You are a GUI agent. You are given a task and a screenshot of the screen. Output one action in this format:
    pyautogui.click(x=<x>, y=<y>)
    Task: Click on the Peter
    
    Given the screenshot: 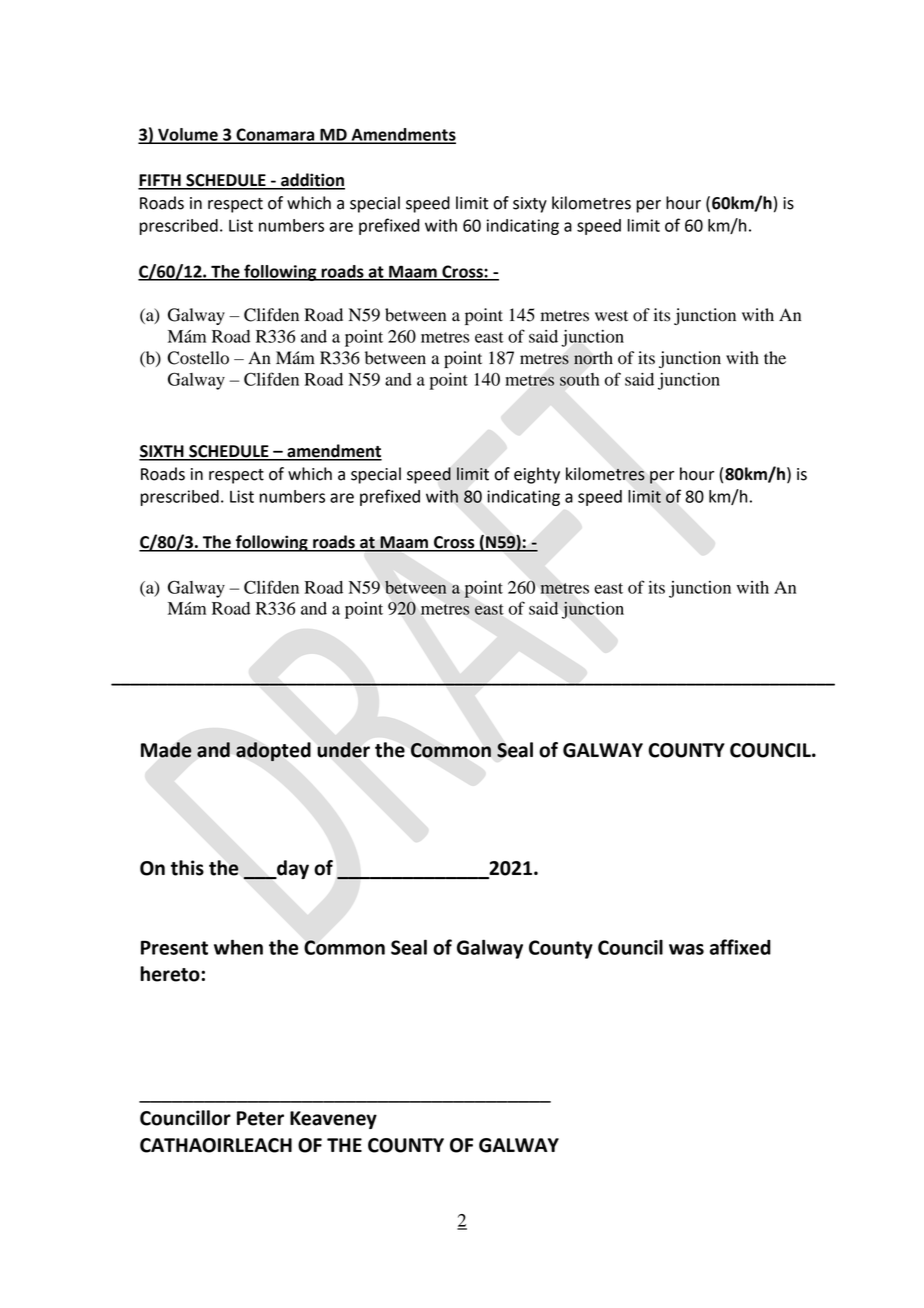 What is the action you would take?
    pyautogui.click(x=260, y=1118)
